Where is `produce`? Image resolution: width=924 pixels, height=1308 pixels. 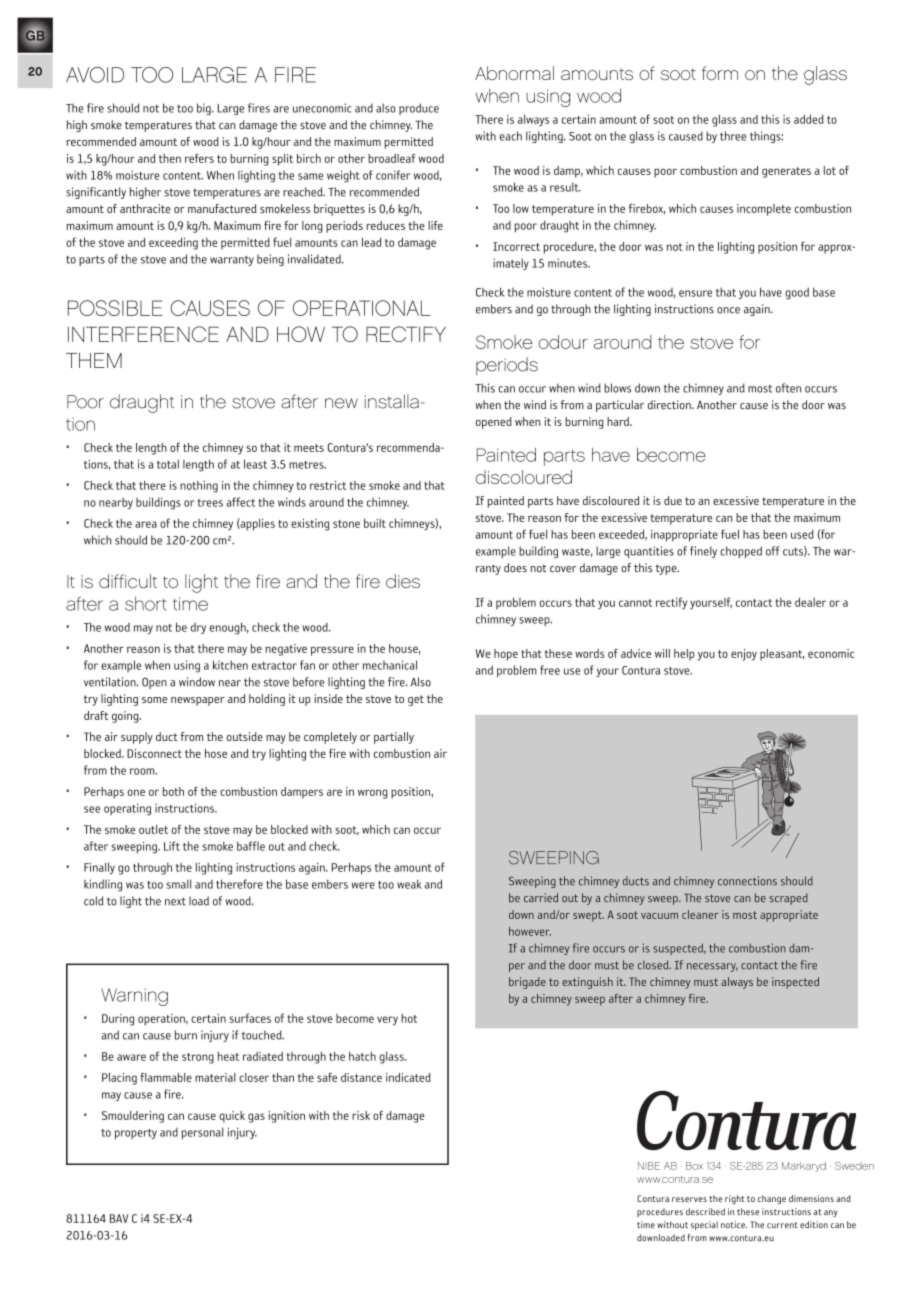
produce is located at coordinates (419, 109).
